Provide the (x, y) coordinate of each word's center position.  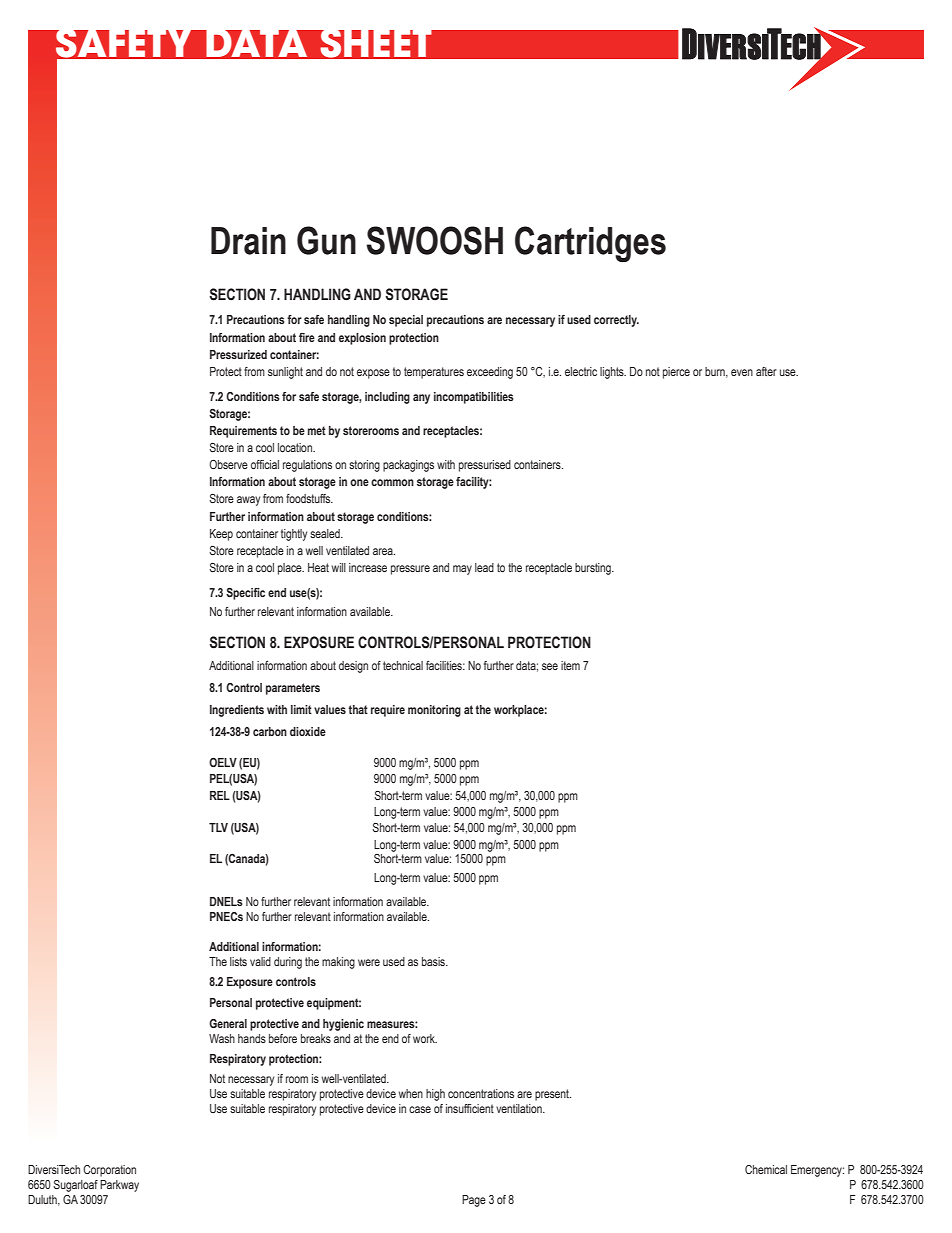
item (570, 665)
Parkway (119, 1186)
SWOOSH (434, 240)
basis (434, 961)
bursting (594, 569)
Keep (221, 535)
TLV (218, 827)
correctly (616, 321)
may (462, 570)
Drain (248, 241)
